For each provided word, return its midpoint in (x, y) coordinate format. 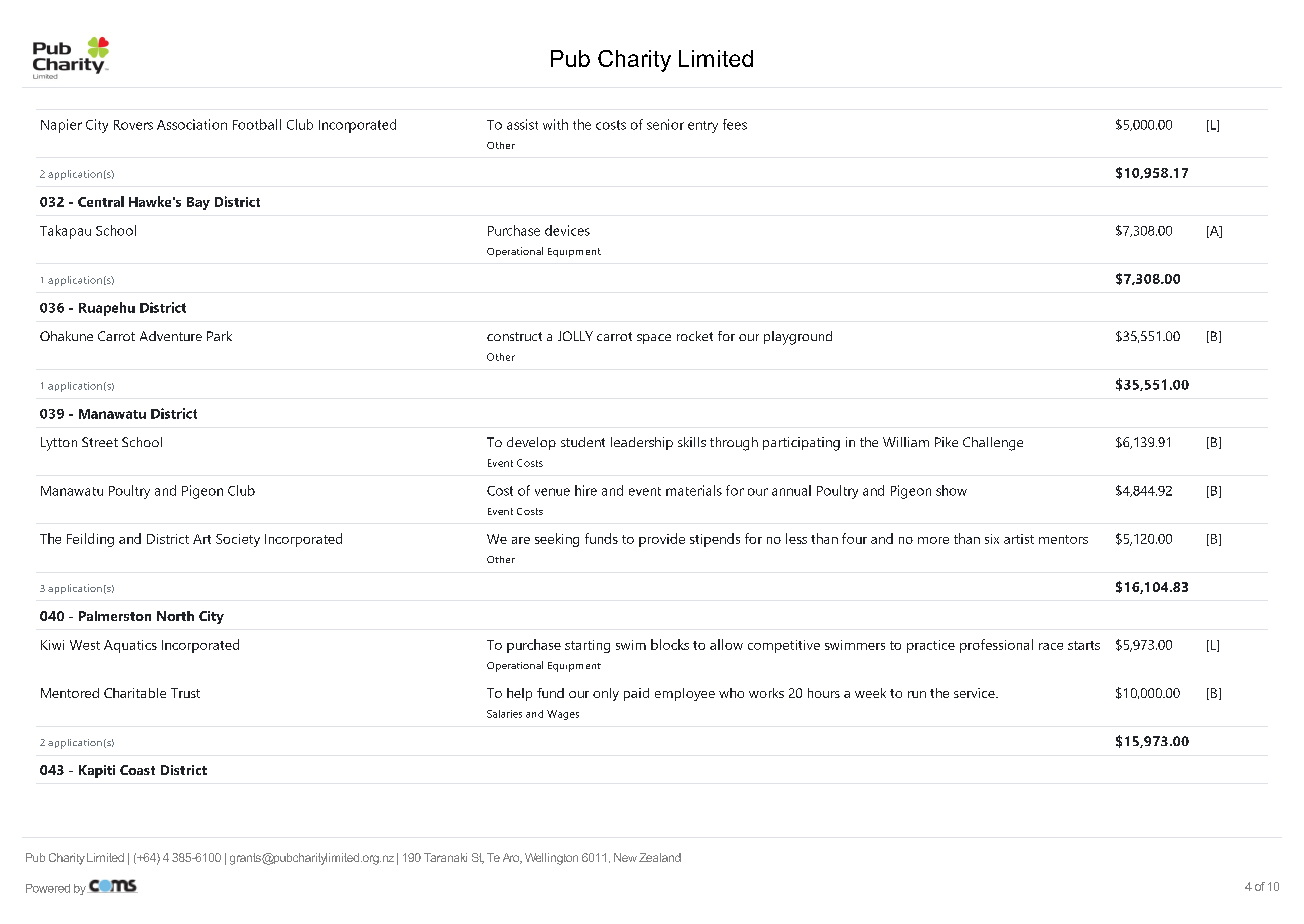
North (175, 616)
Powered (48, 888)
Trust (185, 693)
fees (735, 124)
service (975, 693)
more (933, 540)
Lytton (59, 444)
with (555, 124)
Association (192, 124)
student (583, 442)
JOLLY (575, 336)
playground (798, 338)
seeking (557, 540)
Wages (563, 715)
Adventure (171, 336)
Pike (946, 442)
